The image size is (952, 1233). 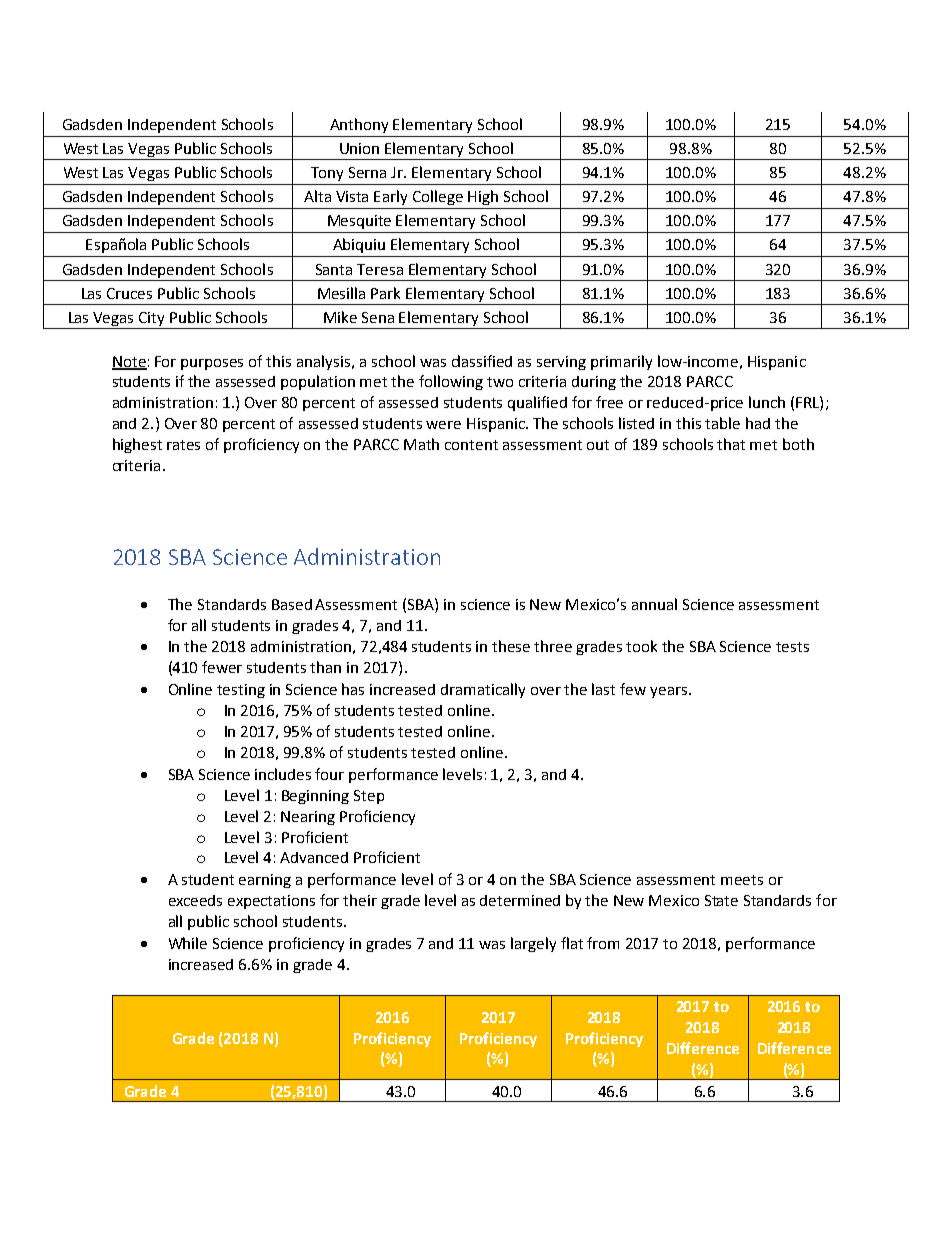 What do you see at coordinates (195, 900) in the page?
I see `exceeds` at bounding box center [195, 900].
